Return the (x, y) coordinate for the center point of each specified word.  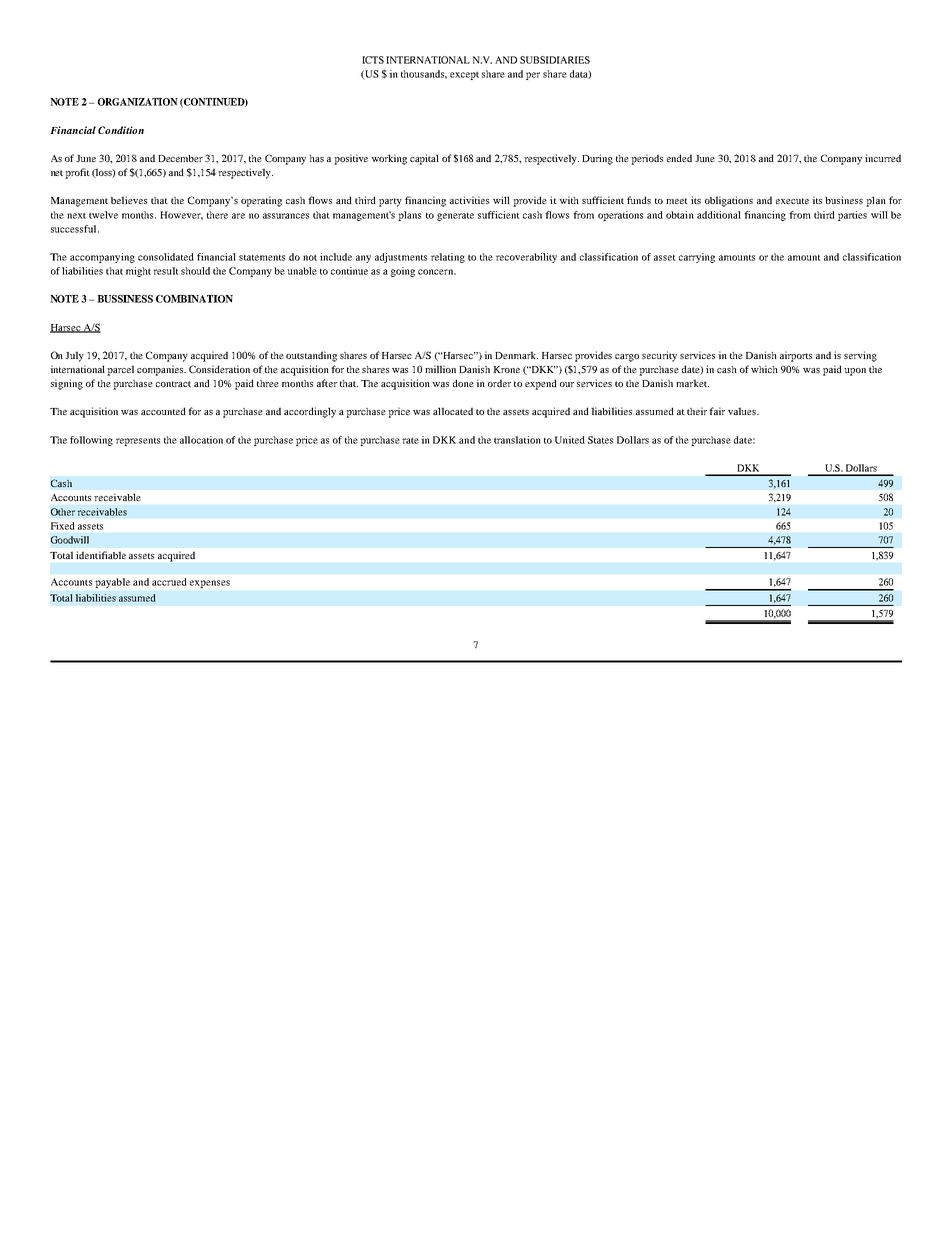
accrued (169, 582)
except (464, 75)
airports (796, 356)
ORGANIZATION (138, 102)
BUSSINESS (125, 299)
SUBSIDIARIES (555, 60)
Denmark (516, 355)
